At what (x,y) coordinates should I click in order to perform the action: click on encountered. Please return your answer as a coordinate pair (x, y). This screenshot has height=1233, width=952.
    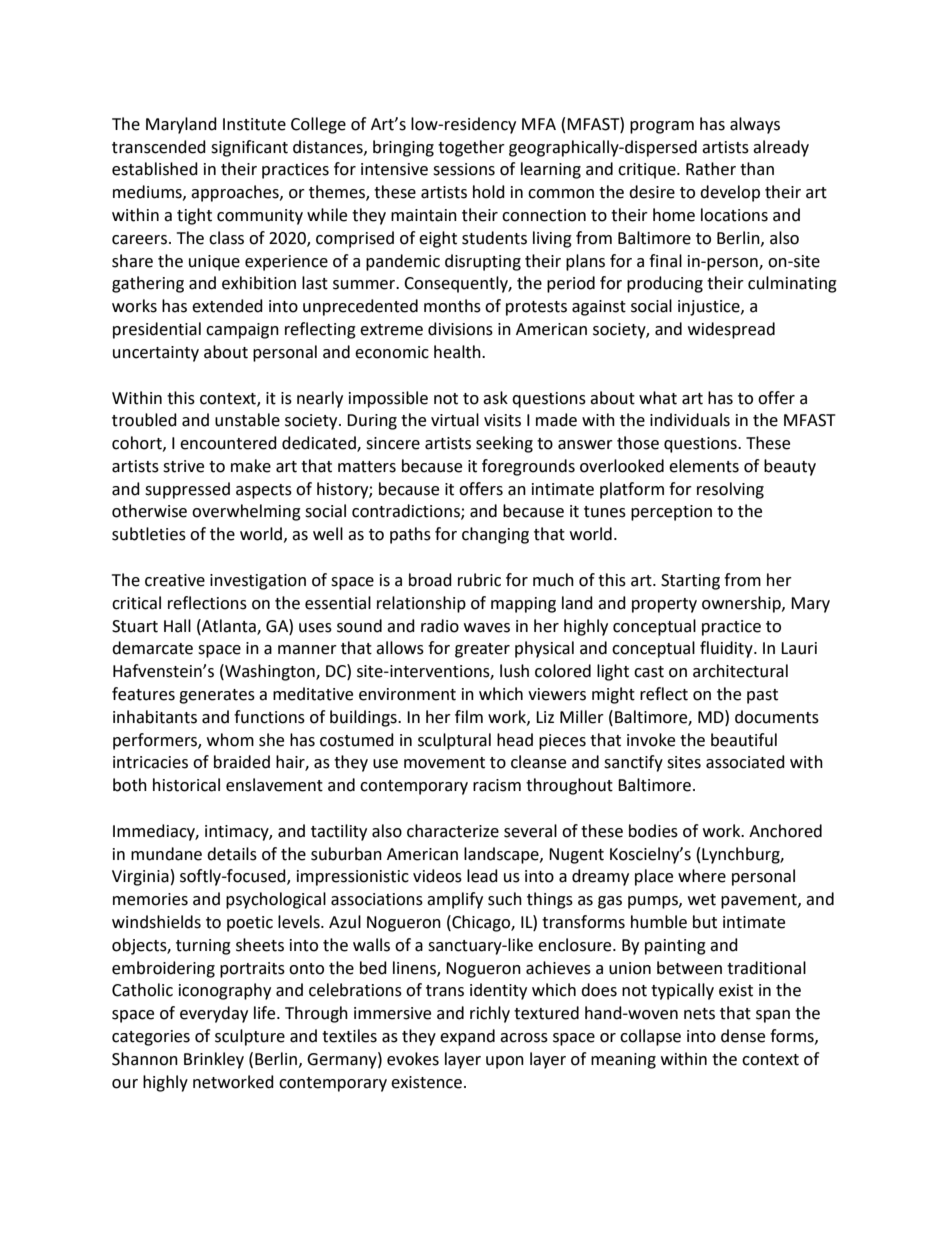
    Looking at the image, I should click on (228, 443).
